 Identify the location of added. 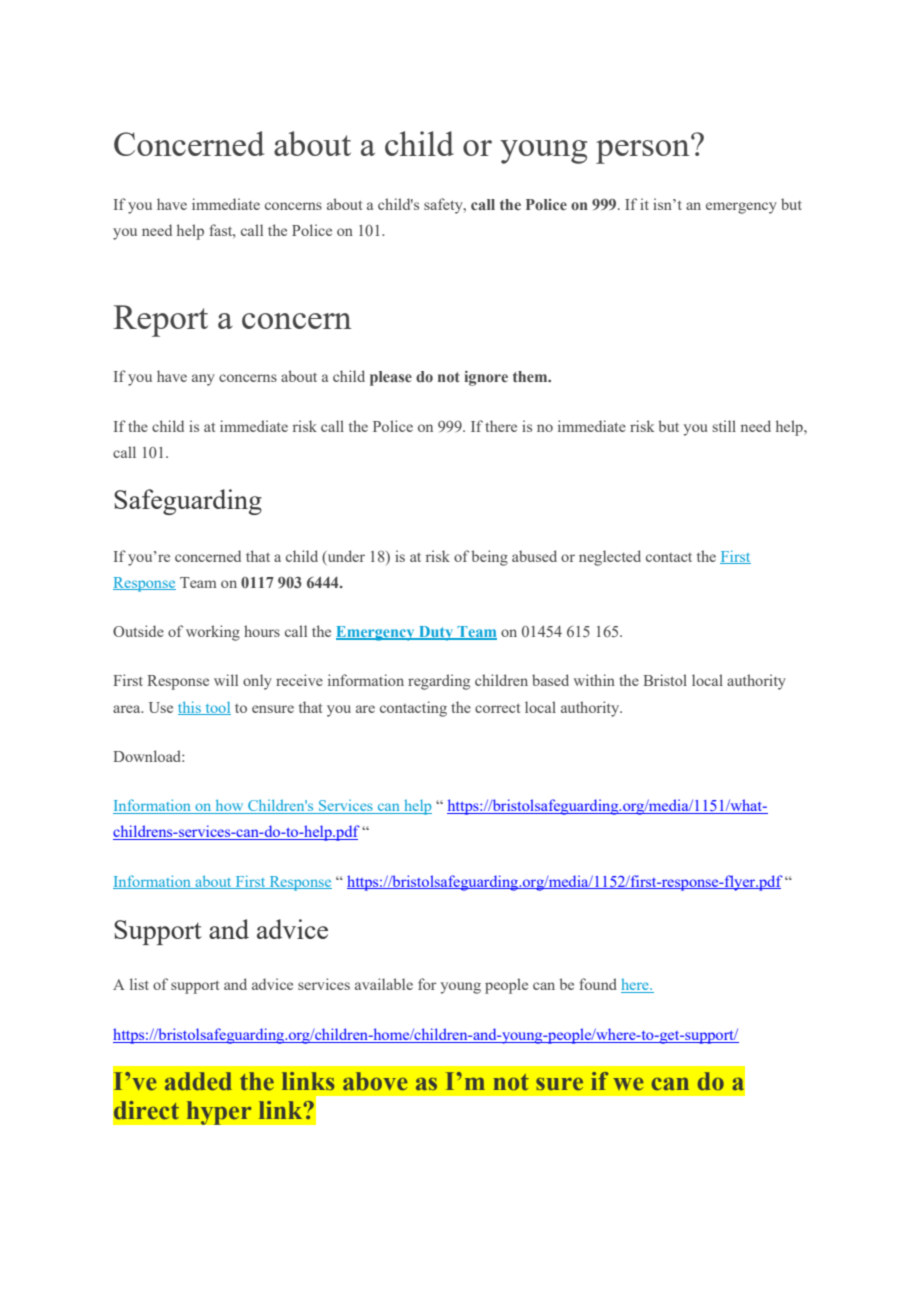
(198, 1081).
